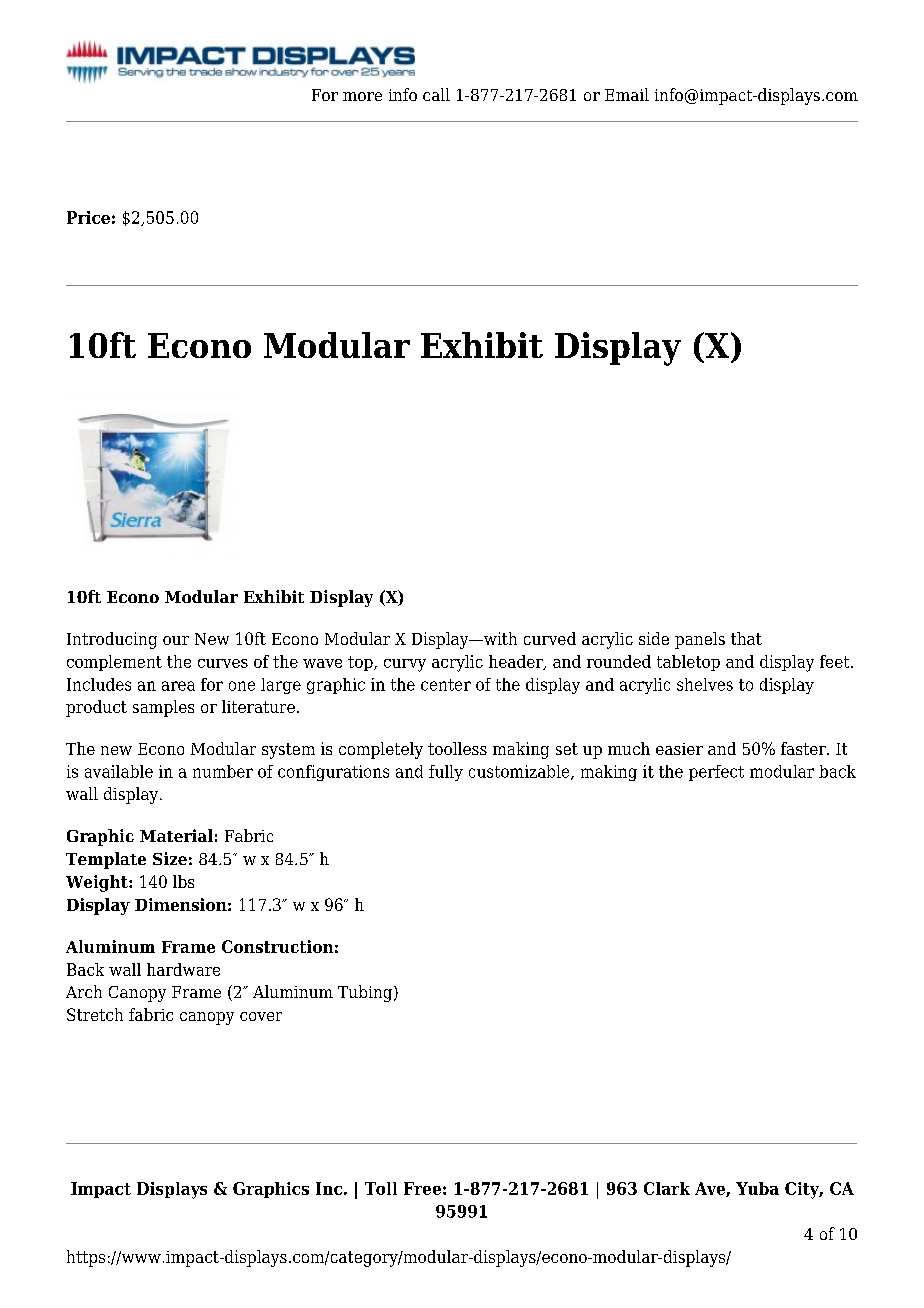  What do you see at coordinates (746, 638) in the screenshot?
I see `that` at bounding box center [746, 638].
